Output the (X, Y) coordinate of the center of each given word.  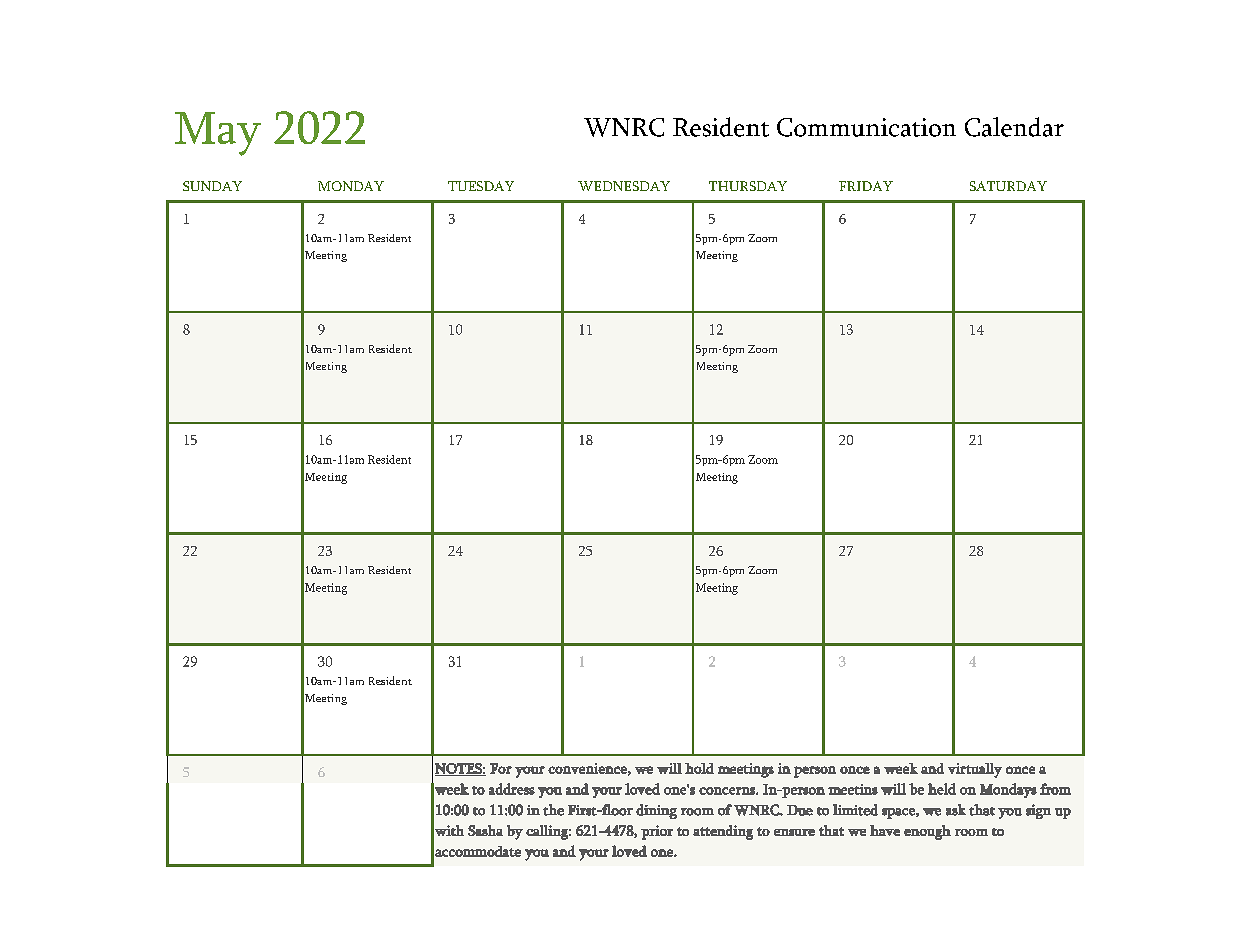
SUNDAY (212, 186)
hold (699, 768)
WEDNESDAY (624, 186)
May (218, 134)
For (501, 768)
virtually (975, 770)
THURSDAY (748, 186)
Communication (866, 127)
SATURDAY (1008, 186)
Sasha (485, 830)
